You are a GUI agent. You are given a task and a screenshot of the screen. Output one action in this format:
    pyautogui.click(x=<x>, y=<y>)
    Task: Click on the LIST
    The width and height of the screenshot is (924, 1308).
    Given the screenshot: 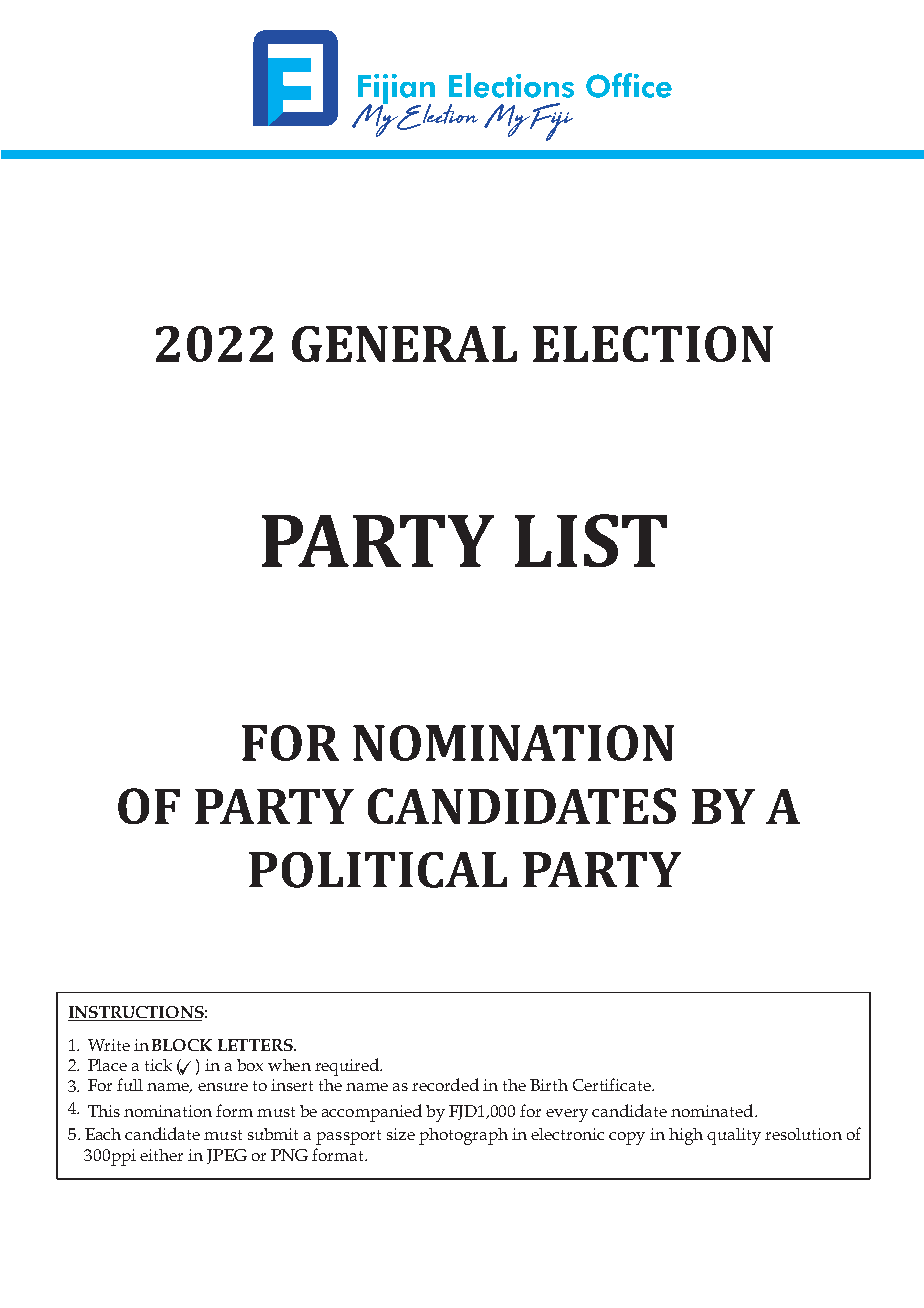 What is the action you would take?
    pyautogui.click(x=591, y=540)
